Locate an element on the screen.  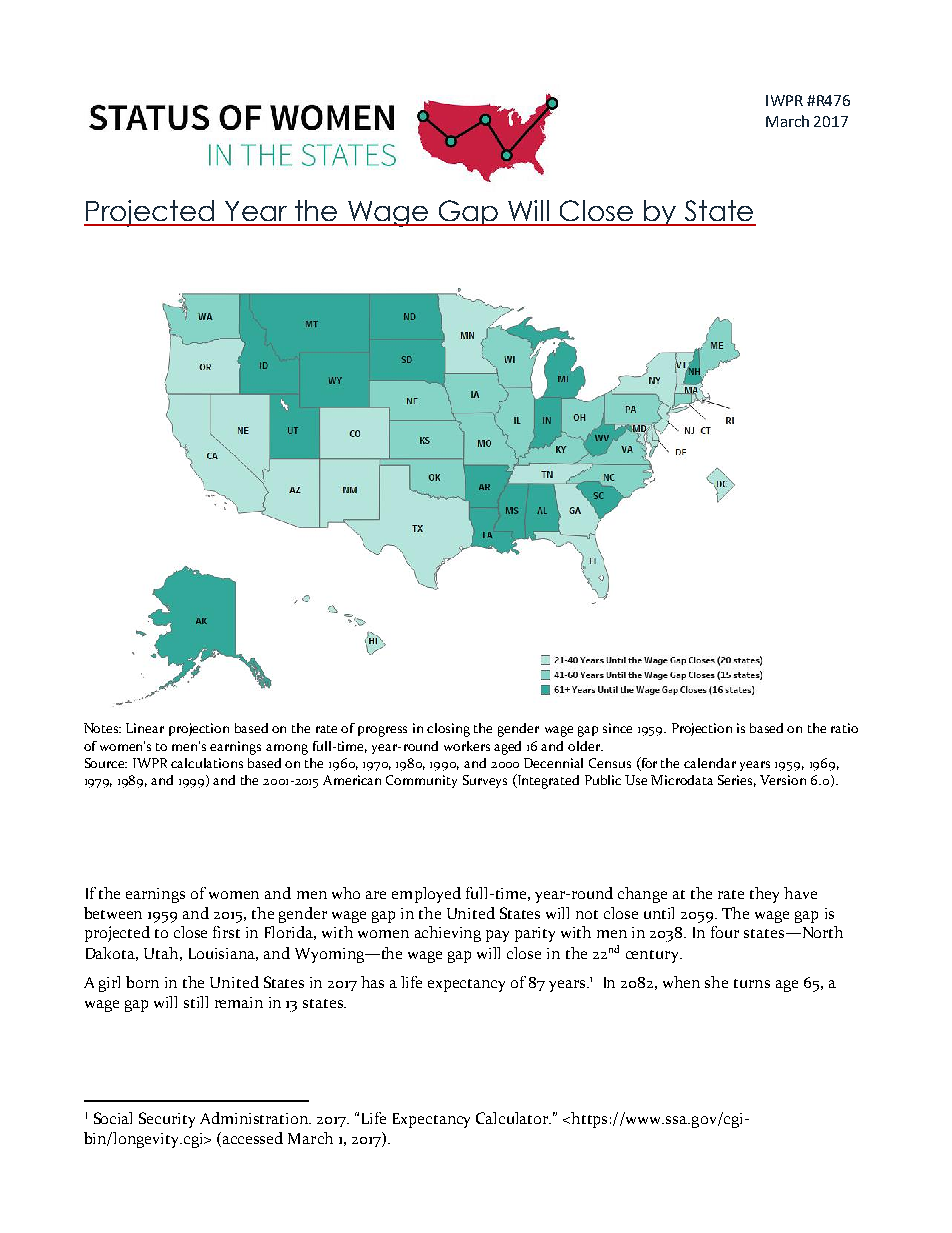
still is located at coordinates (196, 1002).
